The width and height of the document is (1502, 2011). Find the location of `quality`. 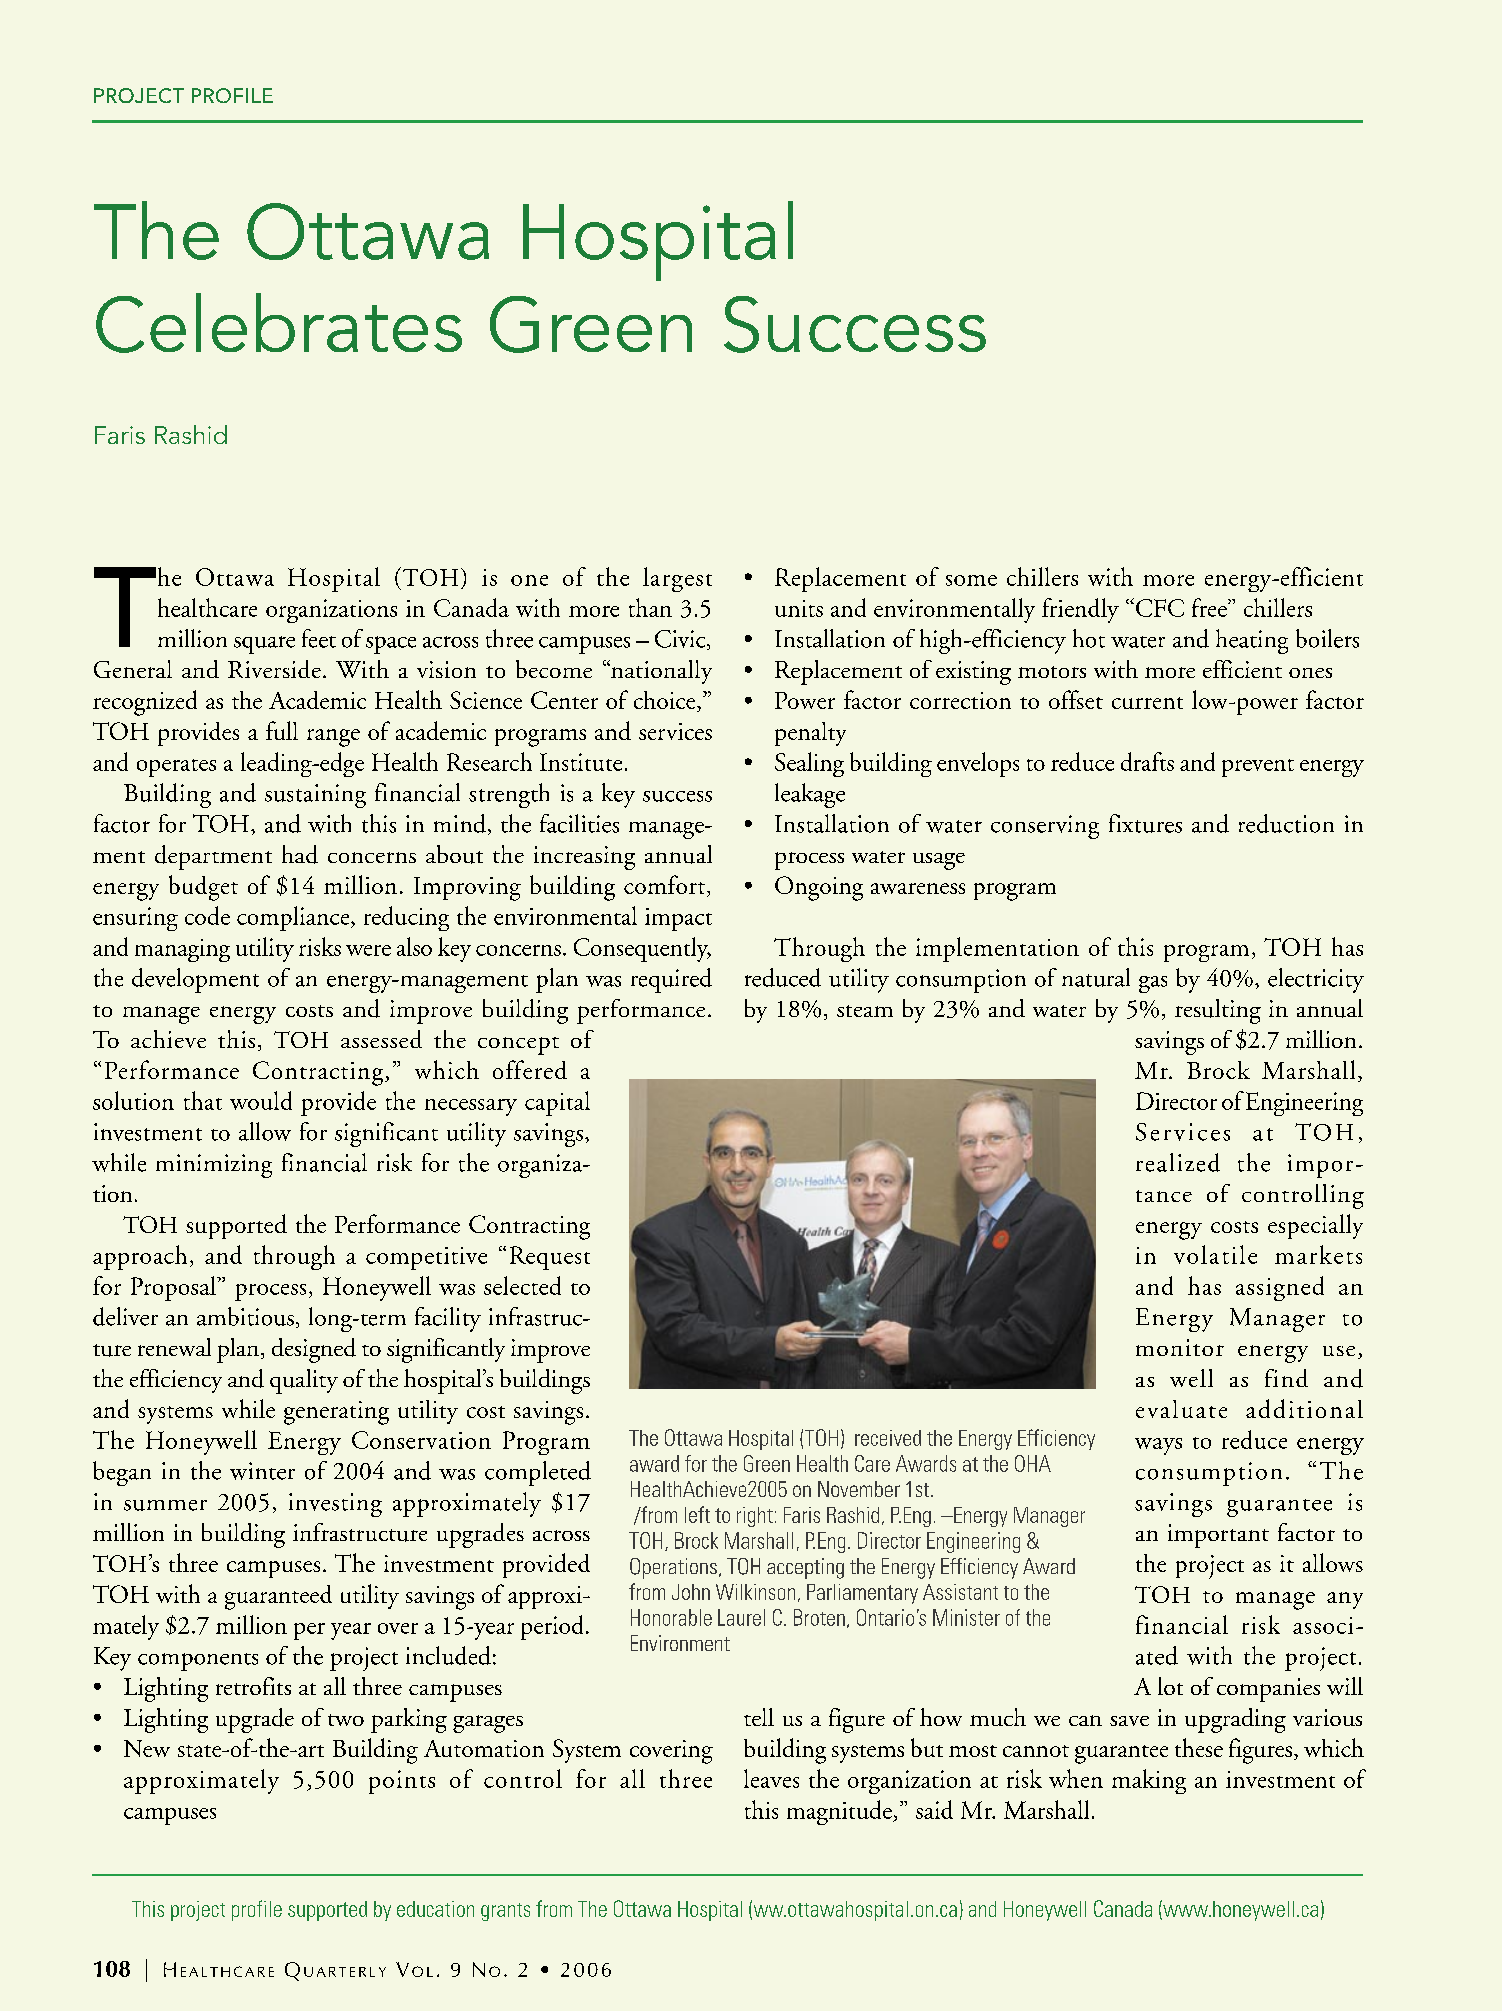

quality is located at coordinates (304, 1381).
